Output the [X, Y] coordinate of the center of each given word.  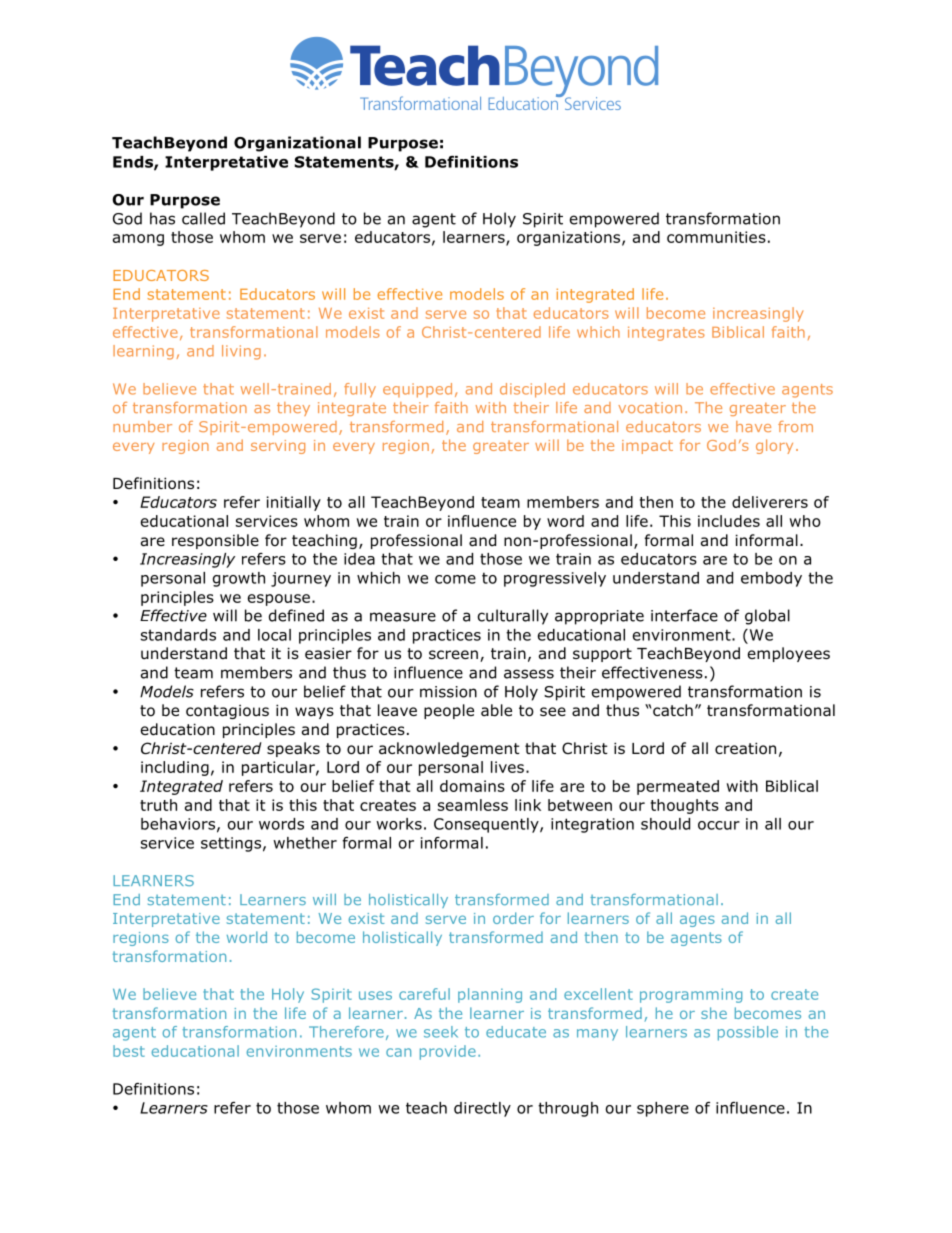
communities [716, 237]
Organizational [297, 144]
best [129, 1051]
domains [472, 786]
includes [729, 521]
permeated [678, 787]
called [203, 218]
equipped [417, 390]
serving [278, 447]
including [175, 768]
